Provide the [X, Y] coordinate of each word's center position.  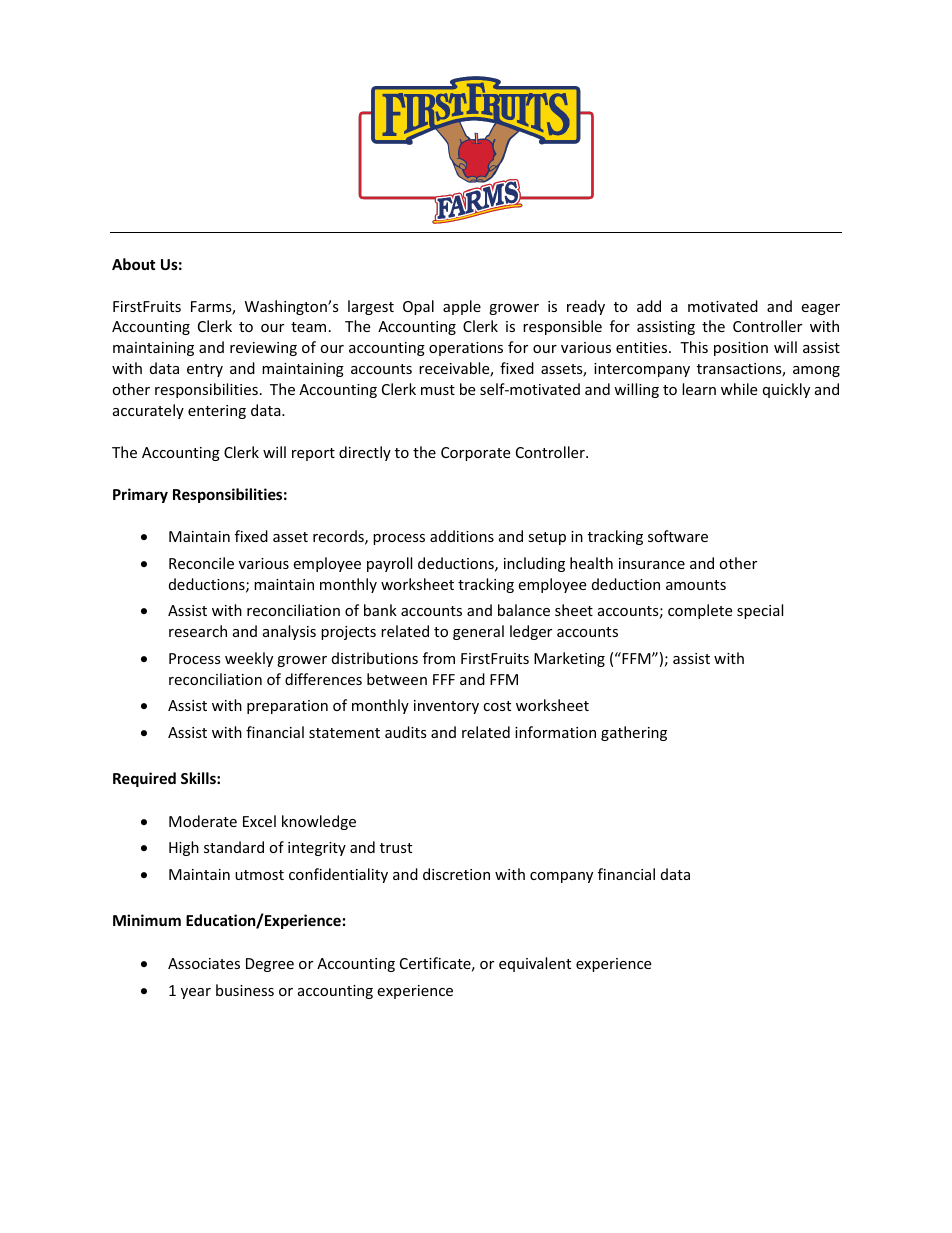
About [134, 264]
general [478, 632]
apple [462, 307]
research [198, 631]
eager [820, 309]
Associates [204, 963]
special [760, 611]
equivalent [535, 964]
